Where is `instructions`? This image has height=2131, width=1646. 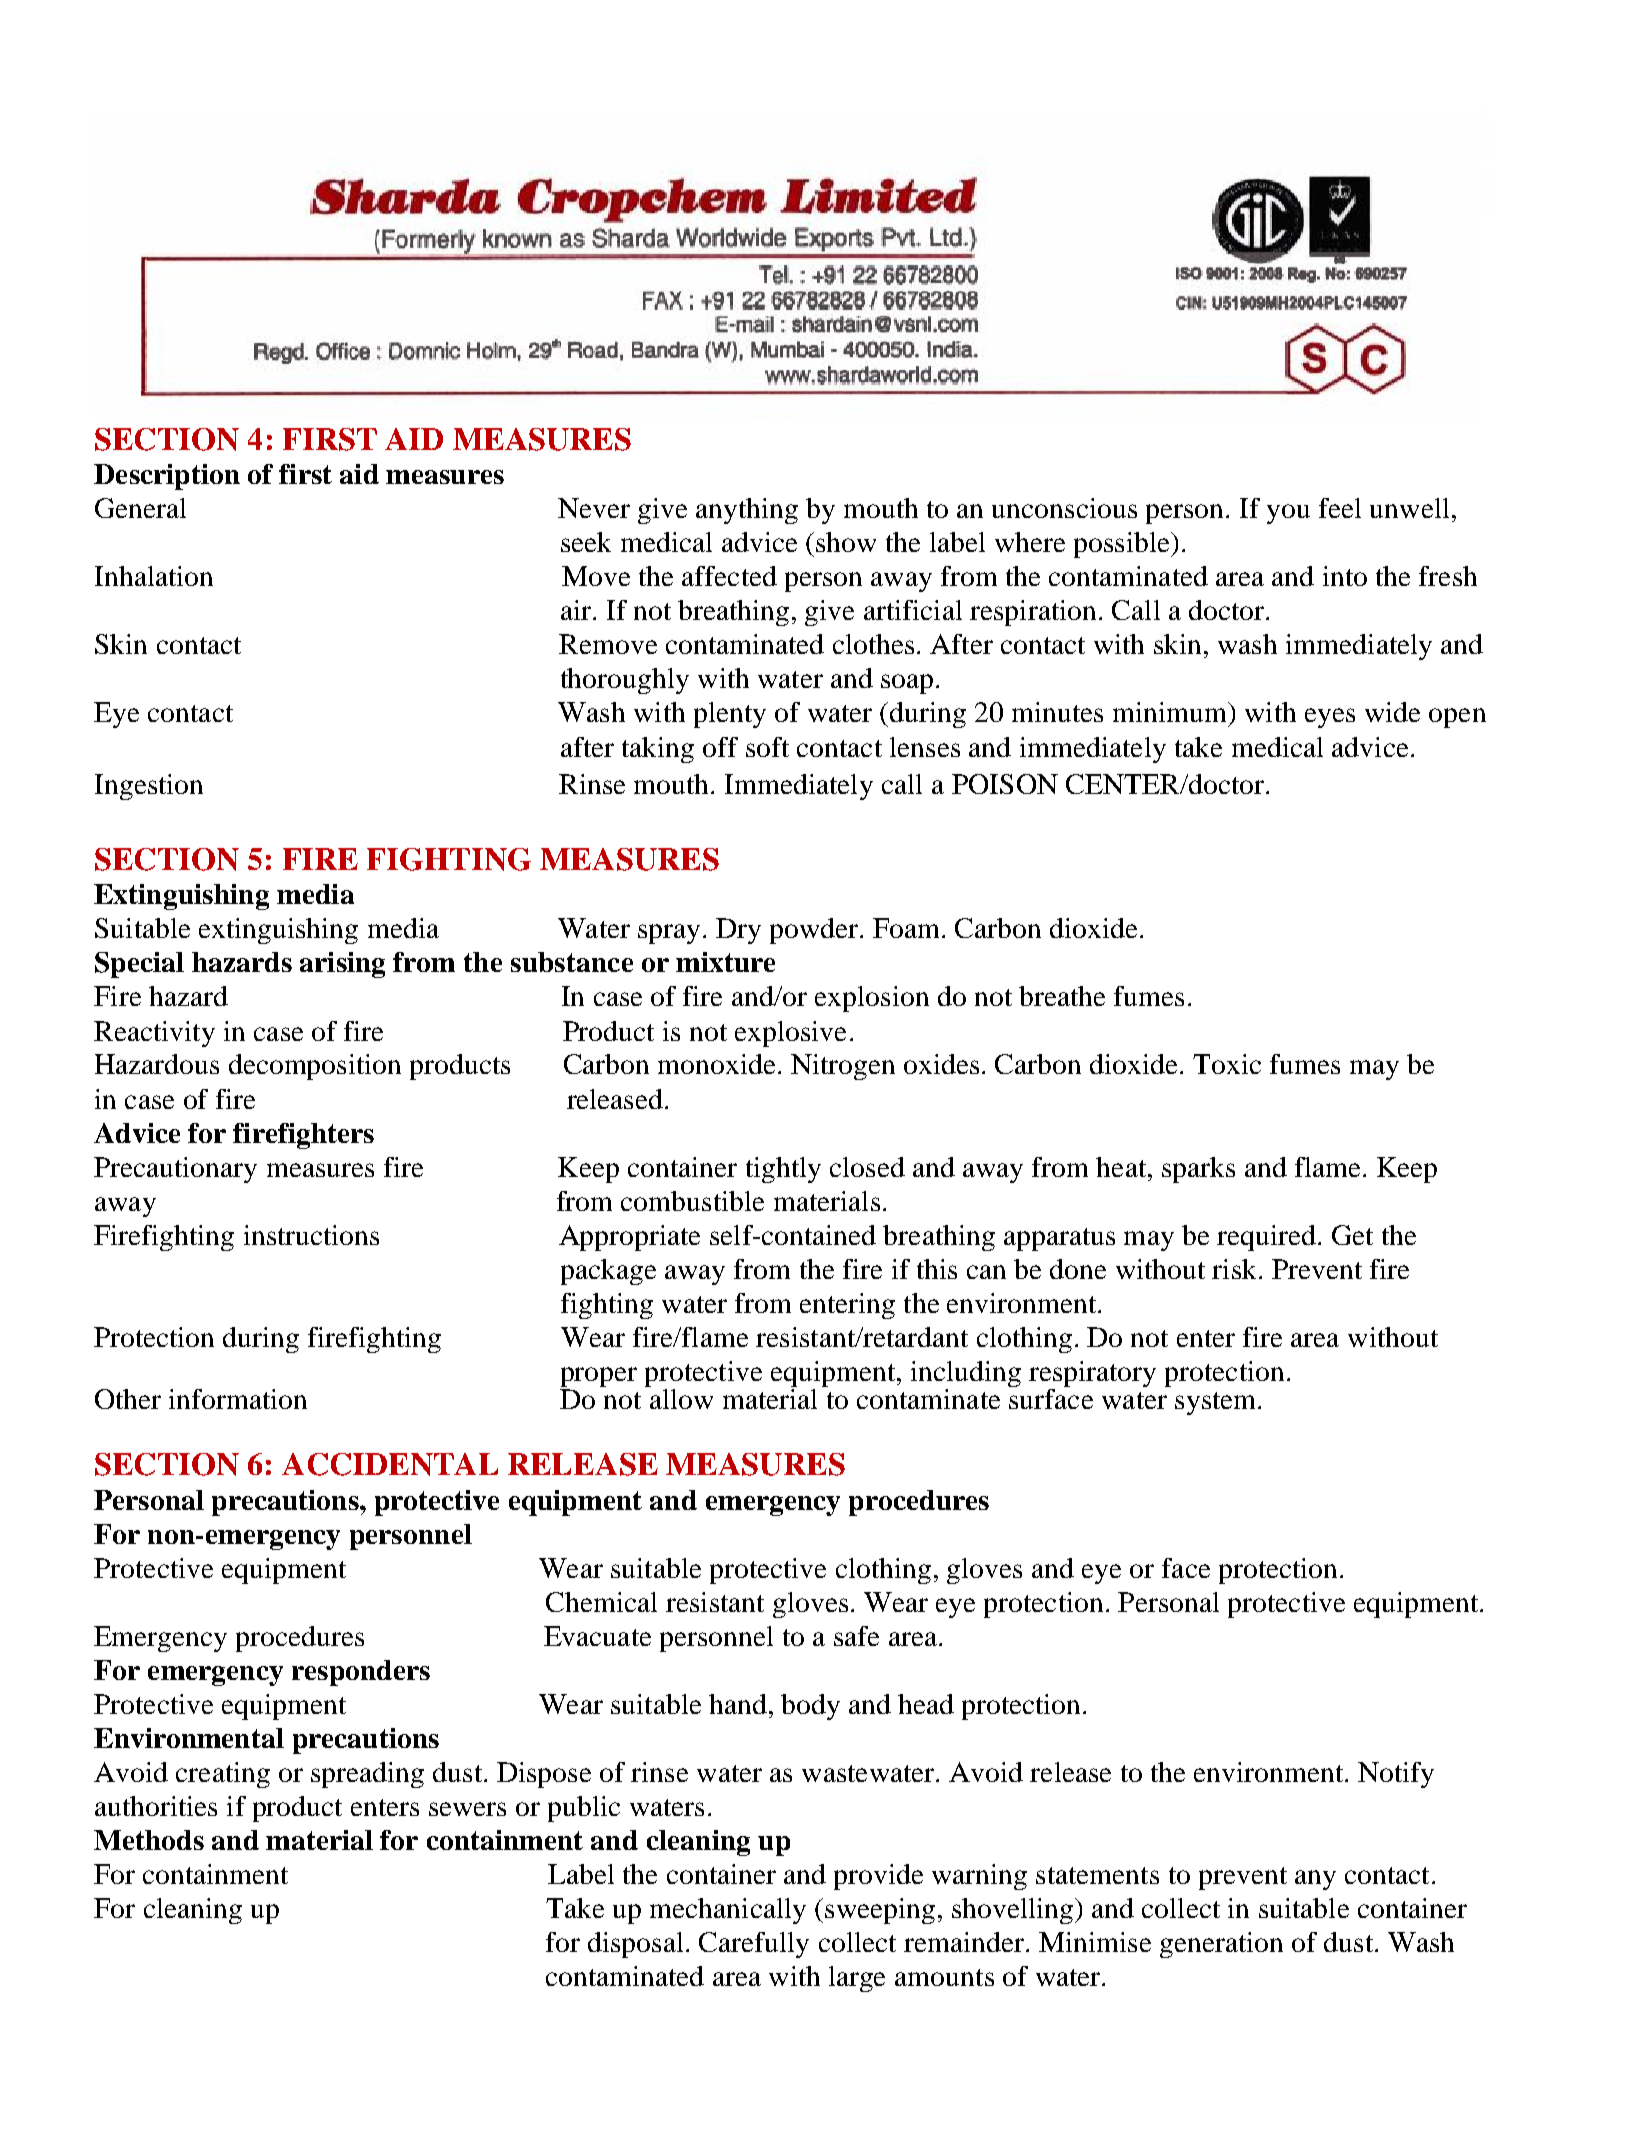
instructions is located at coordinates (311, 1235).
